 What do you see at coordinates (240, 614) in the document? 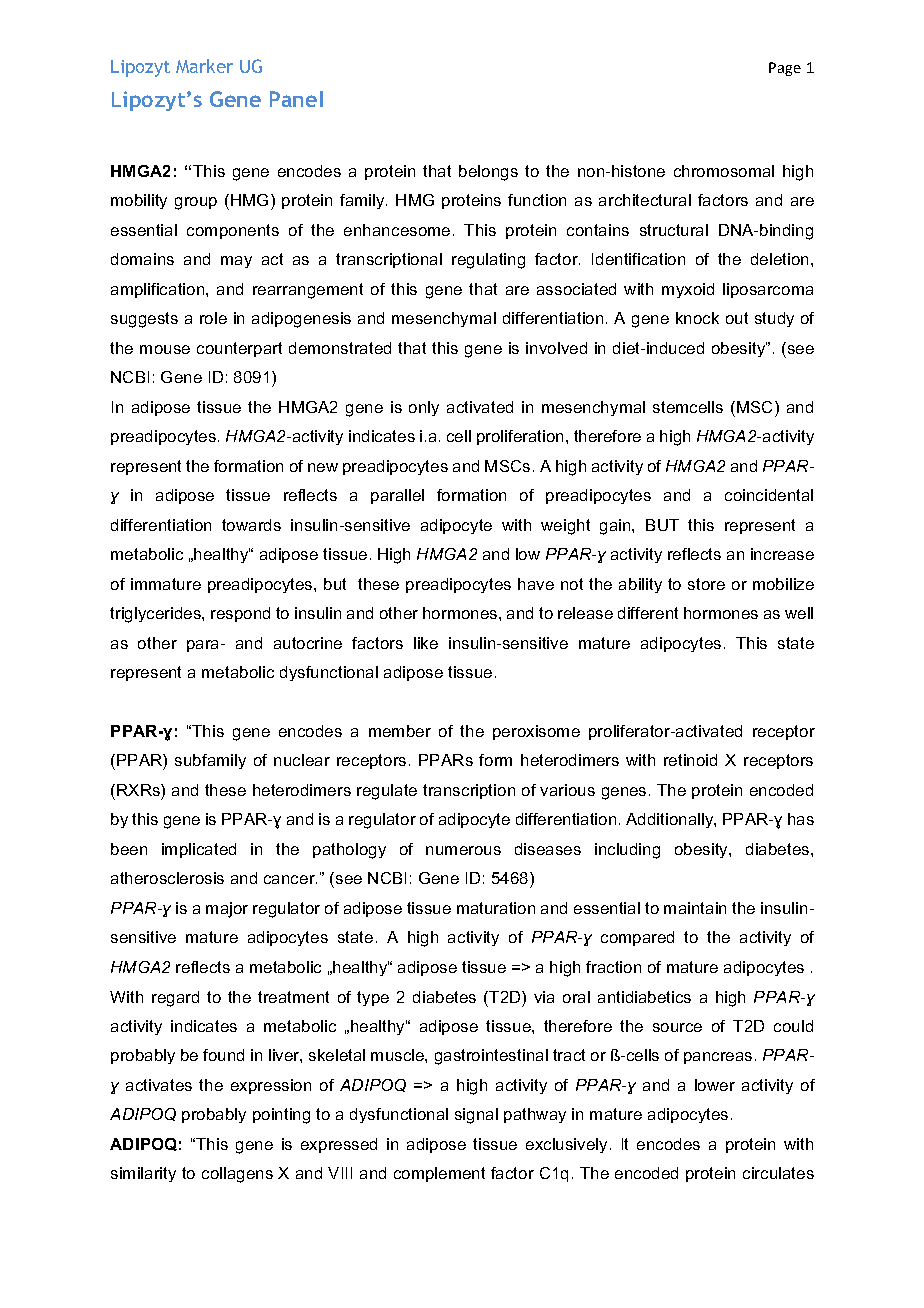
I see `respond` at bounding box center [240, 614].
